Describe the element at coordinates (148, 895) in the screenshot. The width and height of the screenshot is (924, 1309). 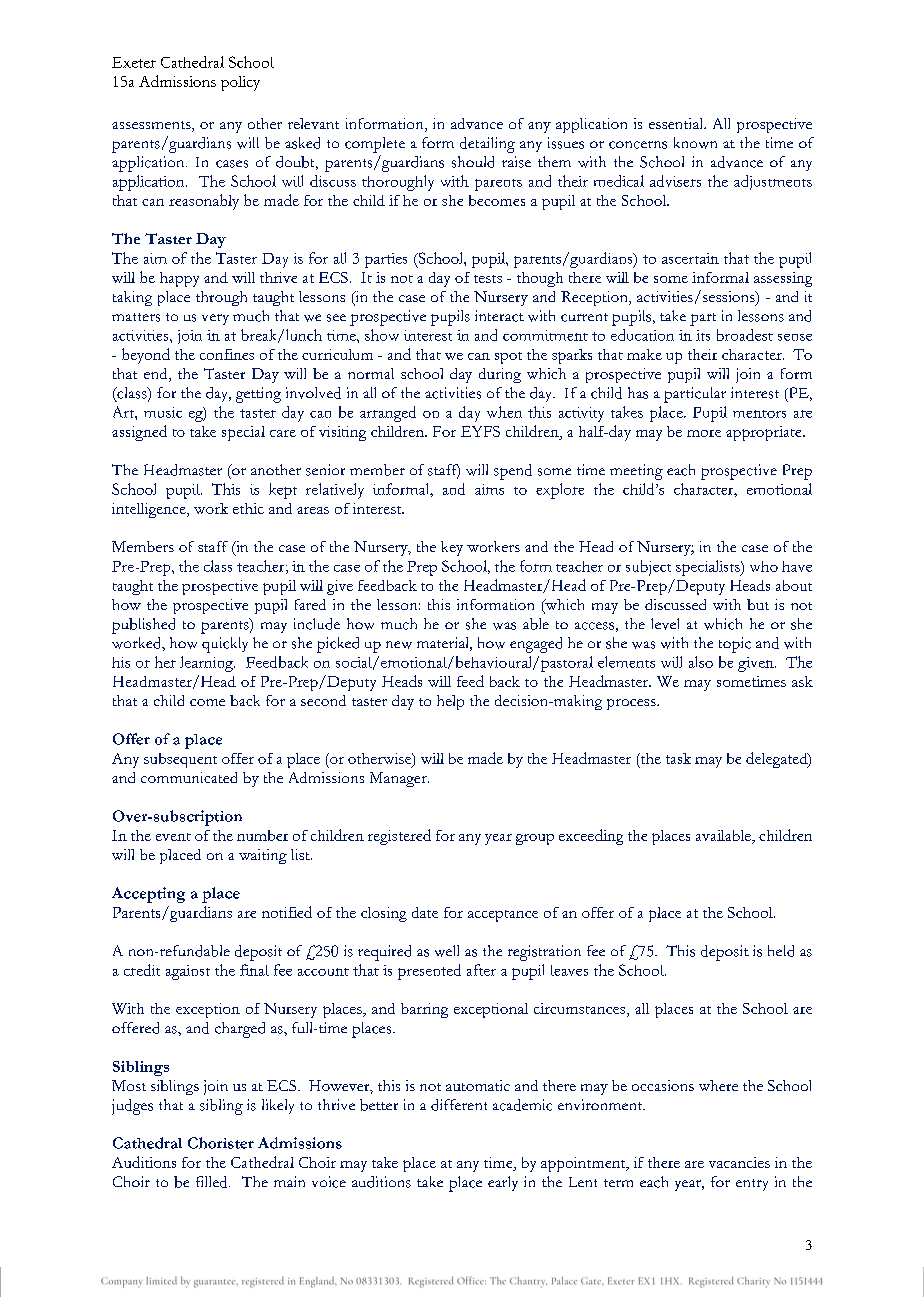
I see `Accepting` at that location.
